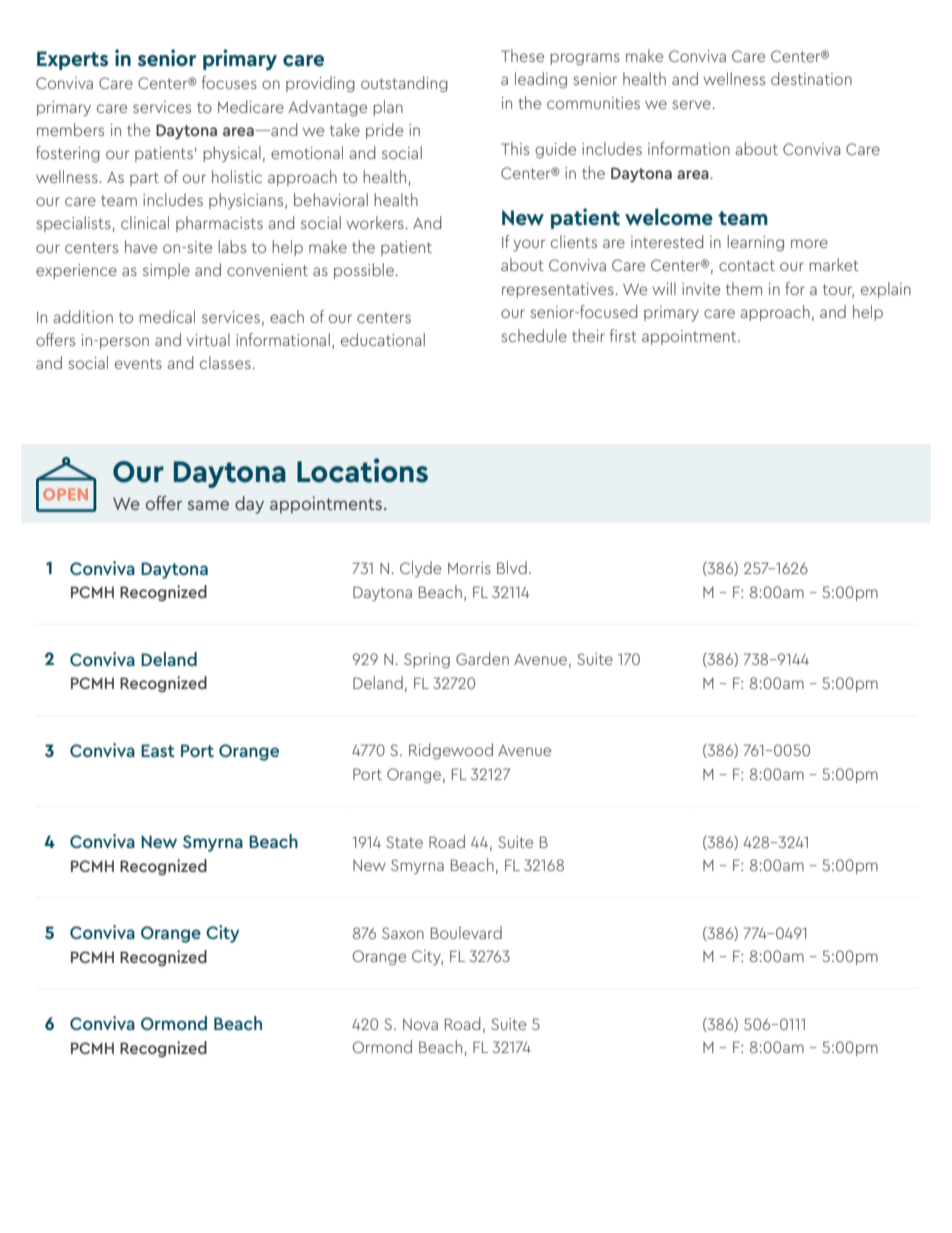 The image size is (952, 1233). Describe the element at coordinates (838, 290) in the image. I see `tour` at that location.
